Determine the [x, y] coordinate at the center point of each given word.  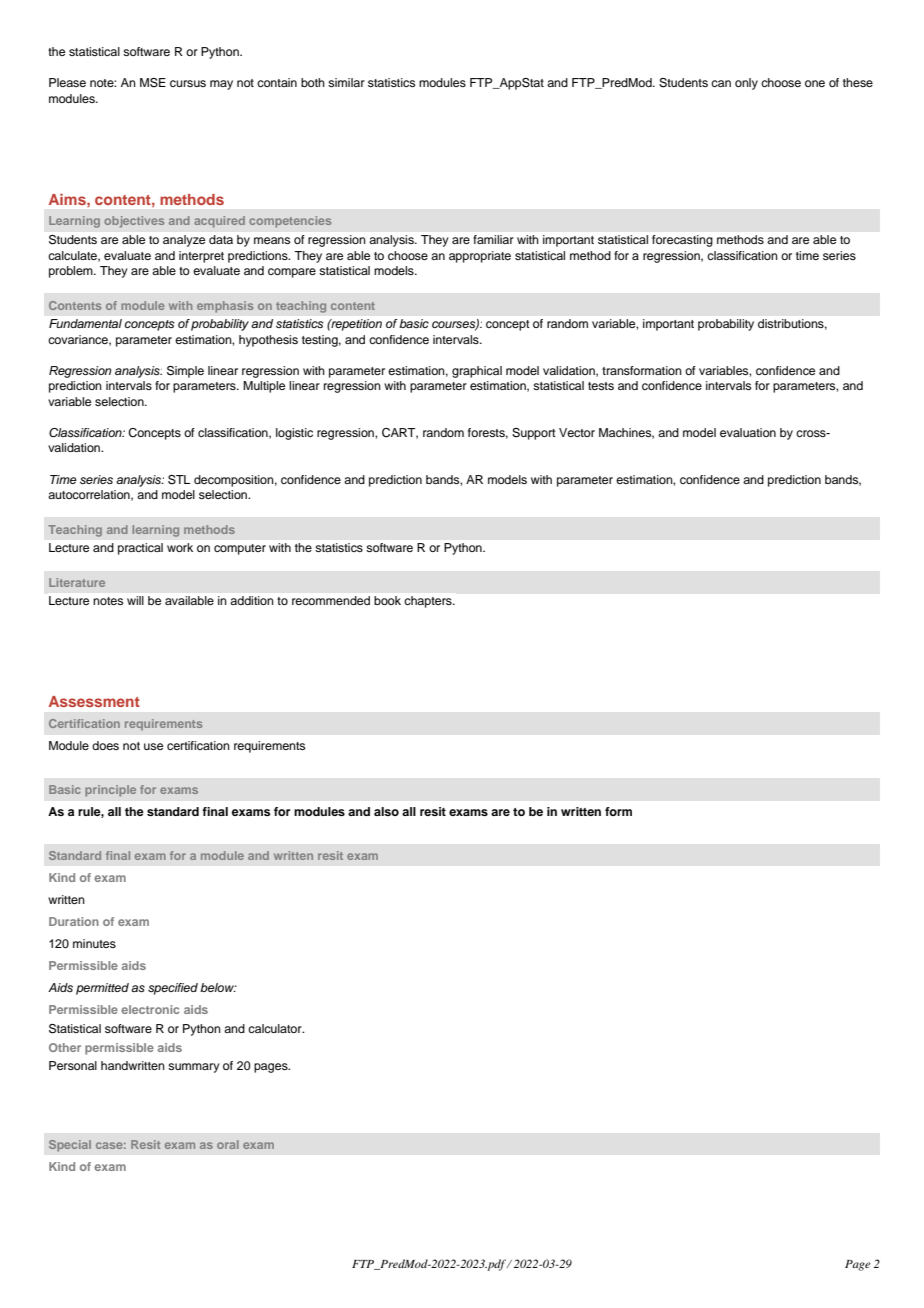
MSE [153, 83]
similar [346, 82]
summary [194, 1068]
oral [228, 1144]
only [746, 84]
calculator [276, 1028]
